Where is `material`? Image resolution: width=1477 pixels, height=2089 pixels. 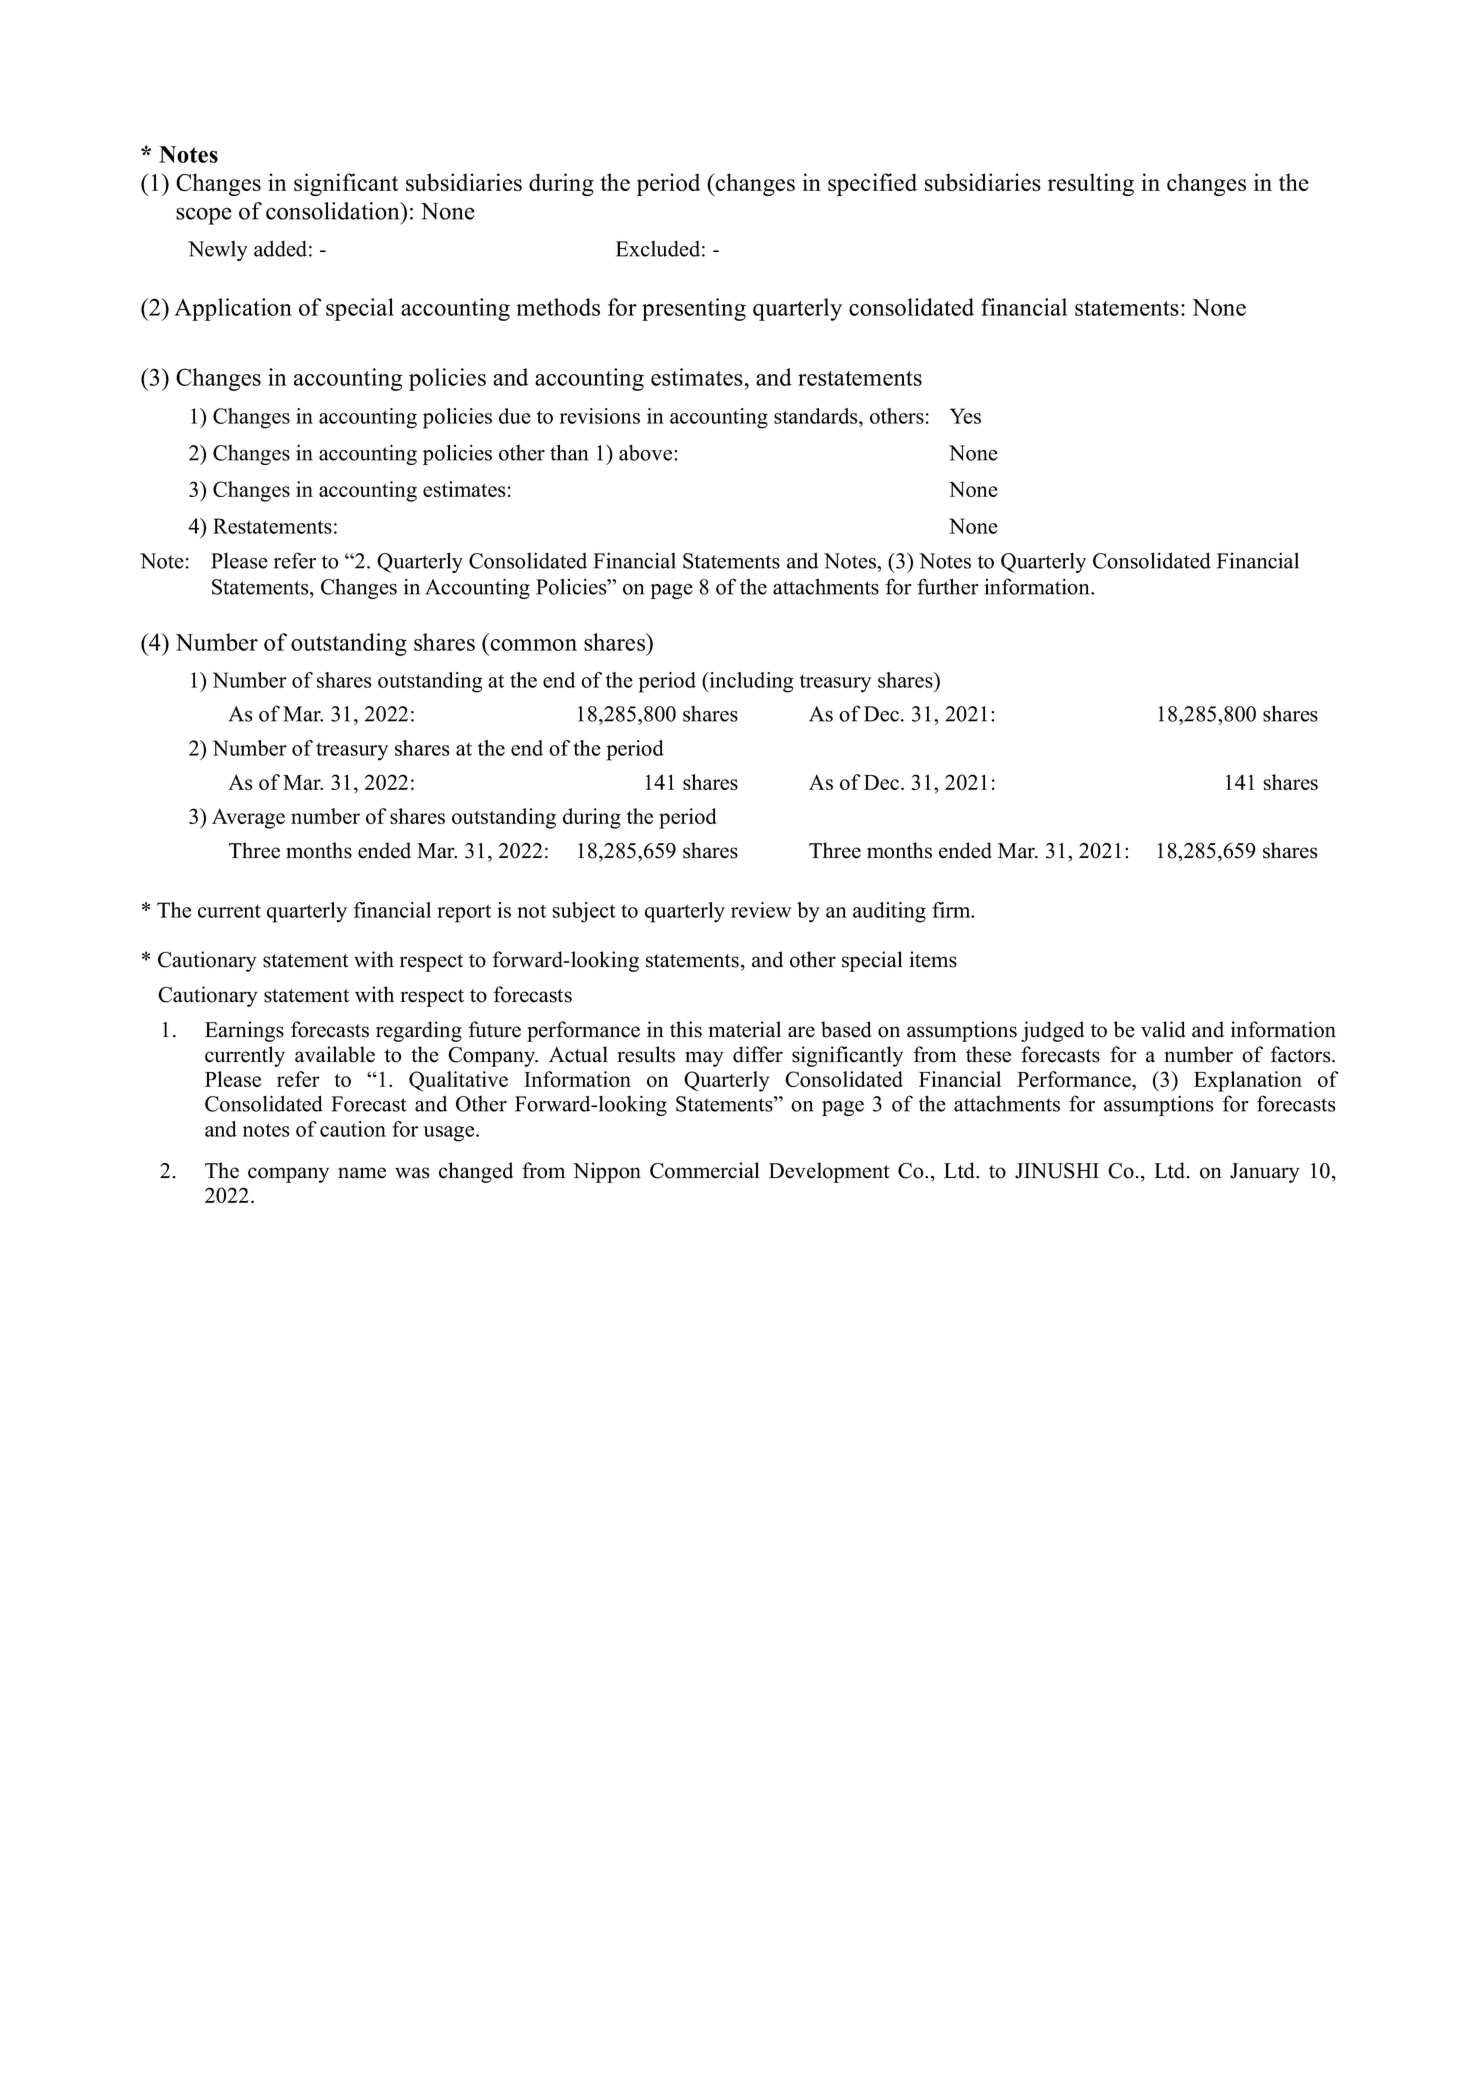 material is located at coordinates (744, 1029).
